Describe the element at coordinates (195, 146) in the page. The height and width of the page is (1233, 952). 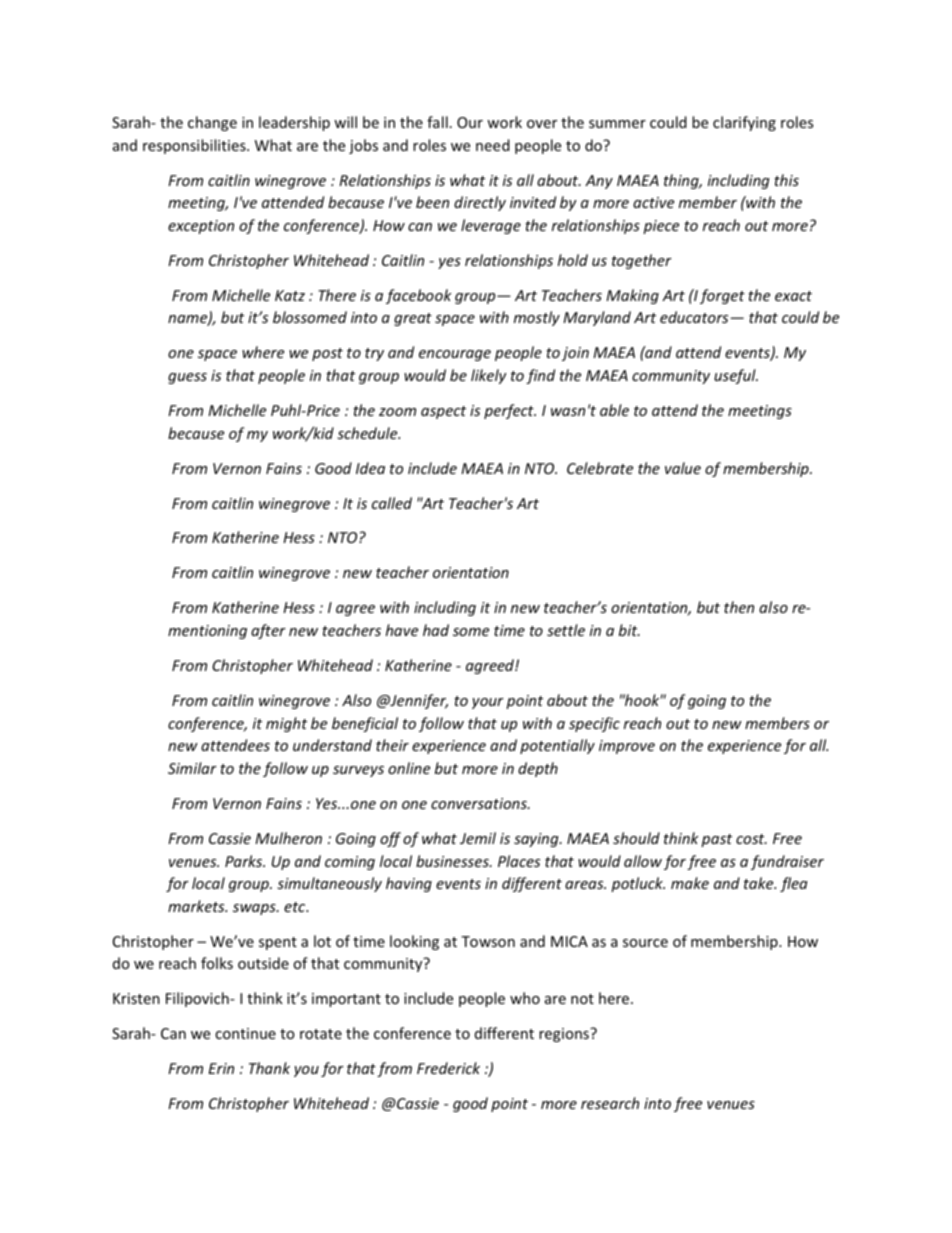
I see `responsibilities` at that location.
